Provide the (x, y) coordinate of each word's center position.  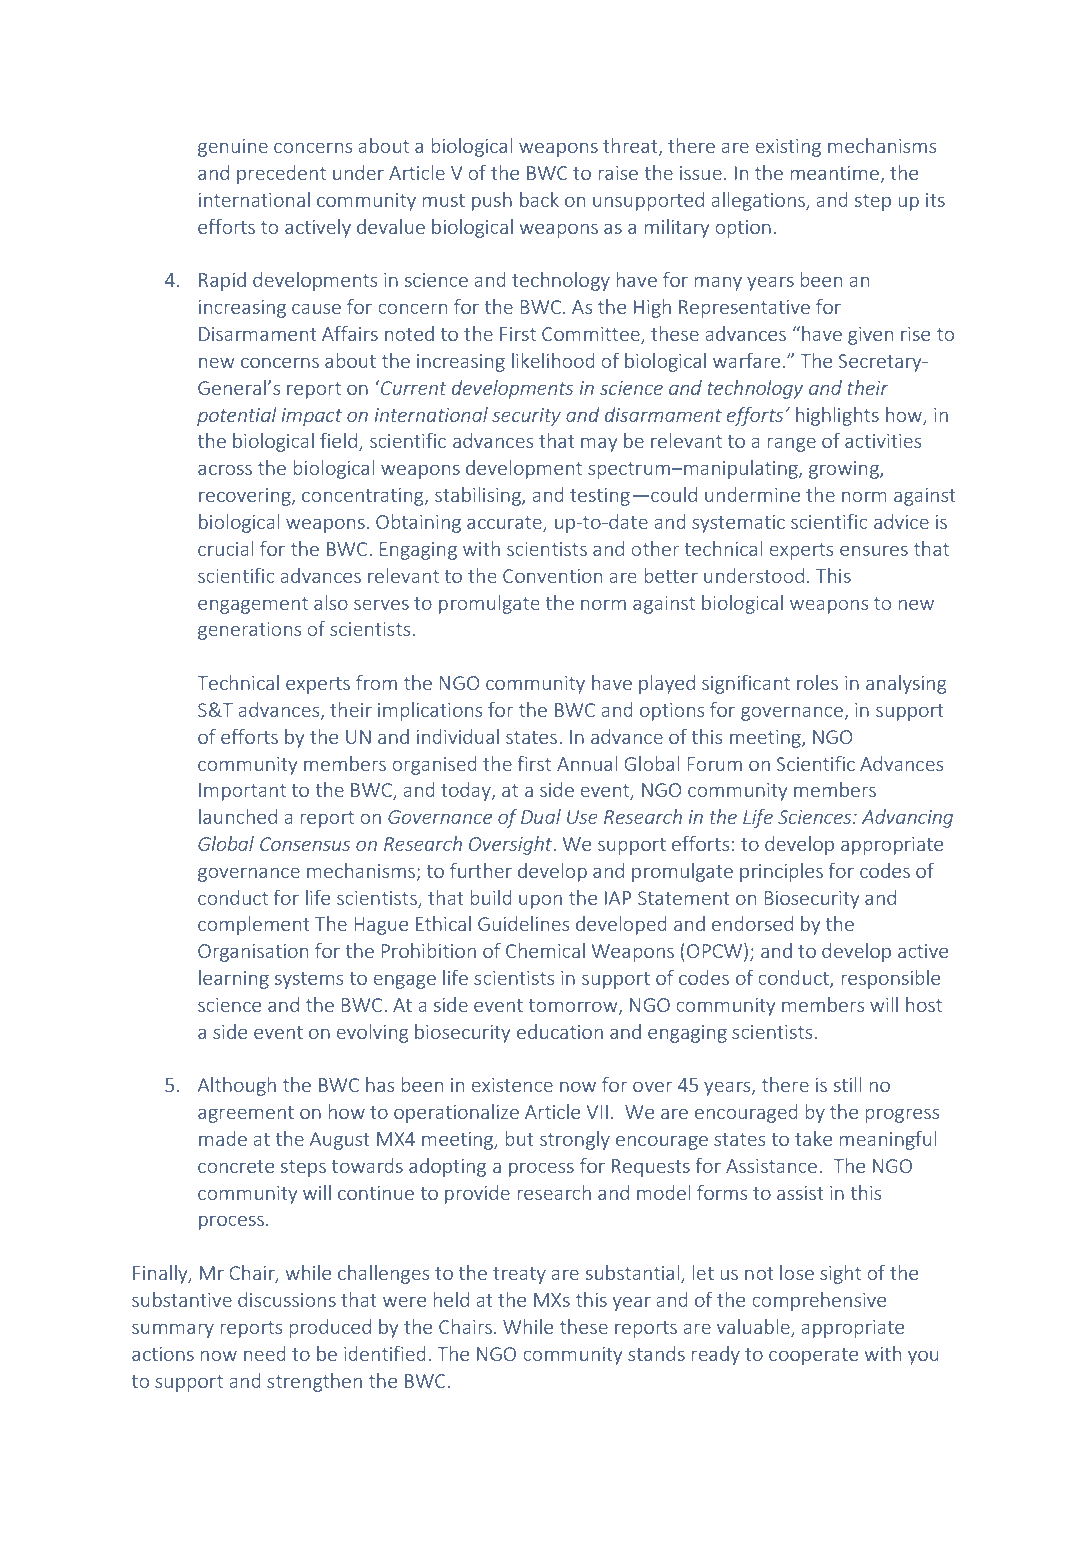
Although (237, 1086)
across (225, 469)
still (847, 1084)
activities (883, 441)
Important (242, 792)
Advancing (907, 818)
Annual (587, 763)
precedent (281, 174)
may (599, 444)
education (560, 1031)
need (265, 1353)
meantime (835, 174)
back (539, 199)
